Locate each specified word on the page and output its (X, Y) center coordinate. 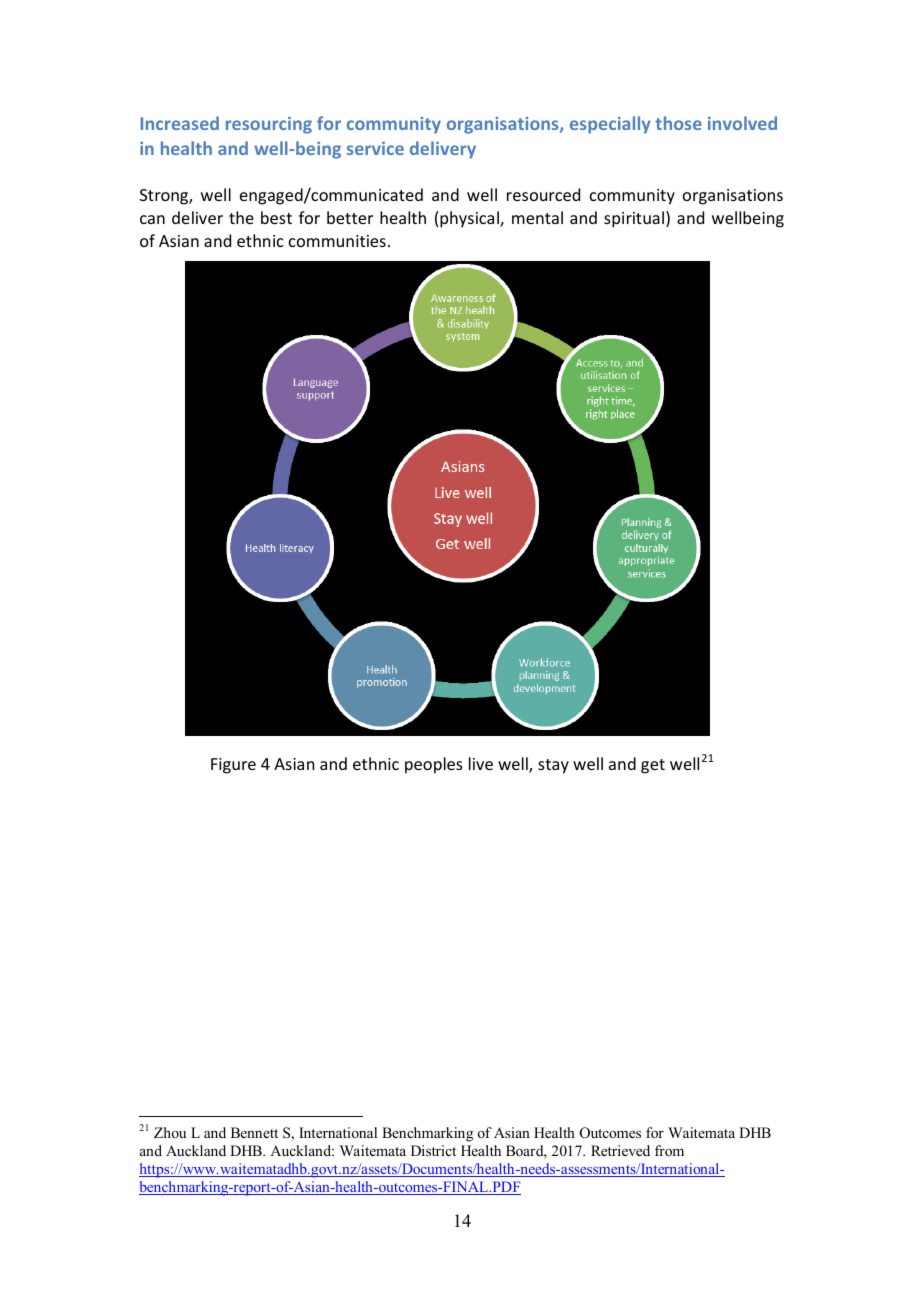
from (669, 1150)
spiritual (635, 219)
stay (553, 766)
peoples (434, 765)
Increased (180, 123)
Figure (233, 766)
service (375, 148)
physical (470, 219)
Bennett (254, 1132)
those (678, 123)
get (653, 766)
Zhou (170, 1132)
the (241, 217)
